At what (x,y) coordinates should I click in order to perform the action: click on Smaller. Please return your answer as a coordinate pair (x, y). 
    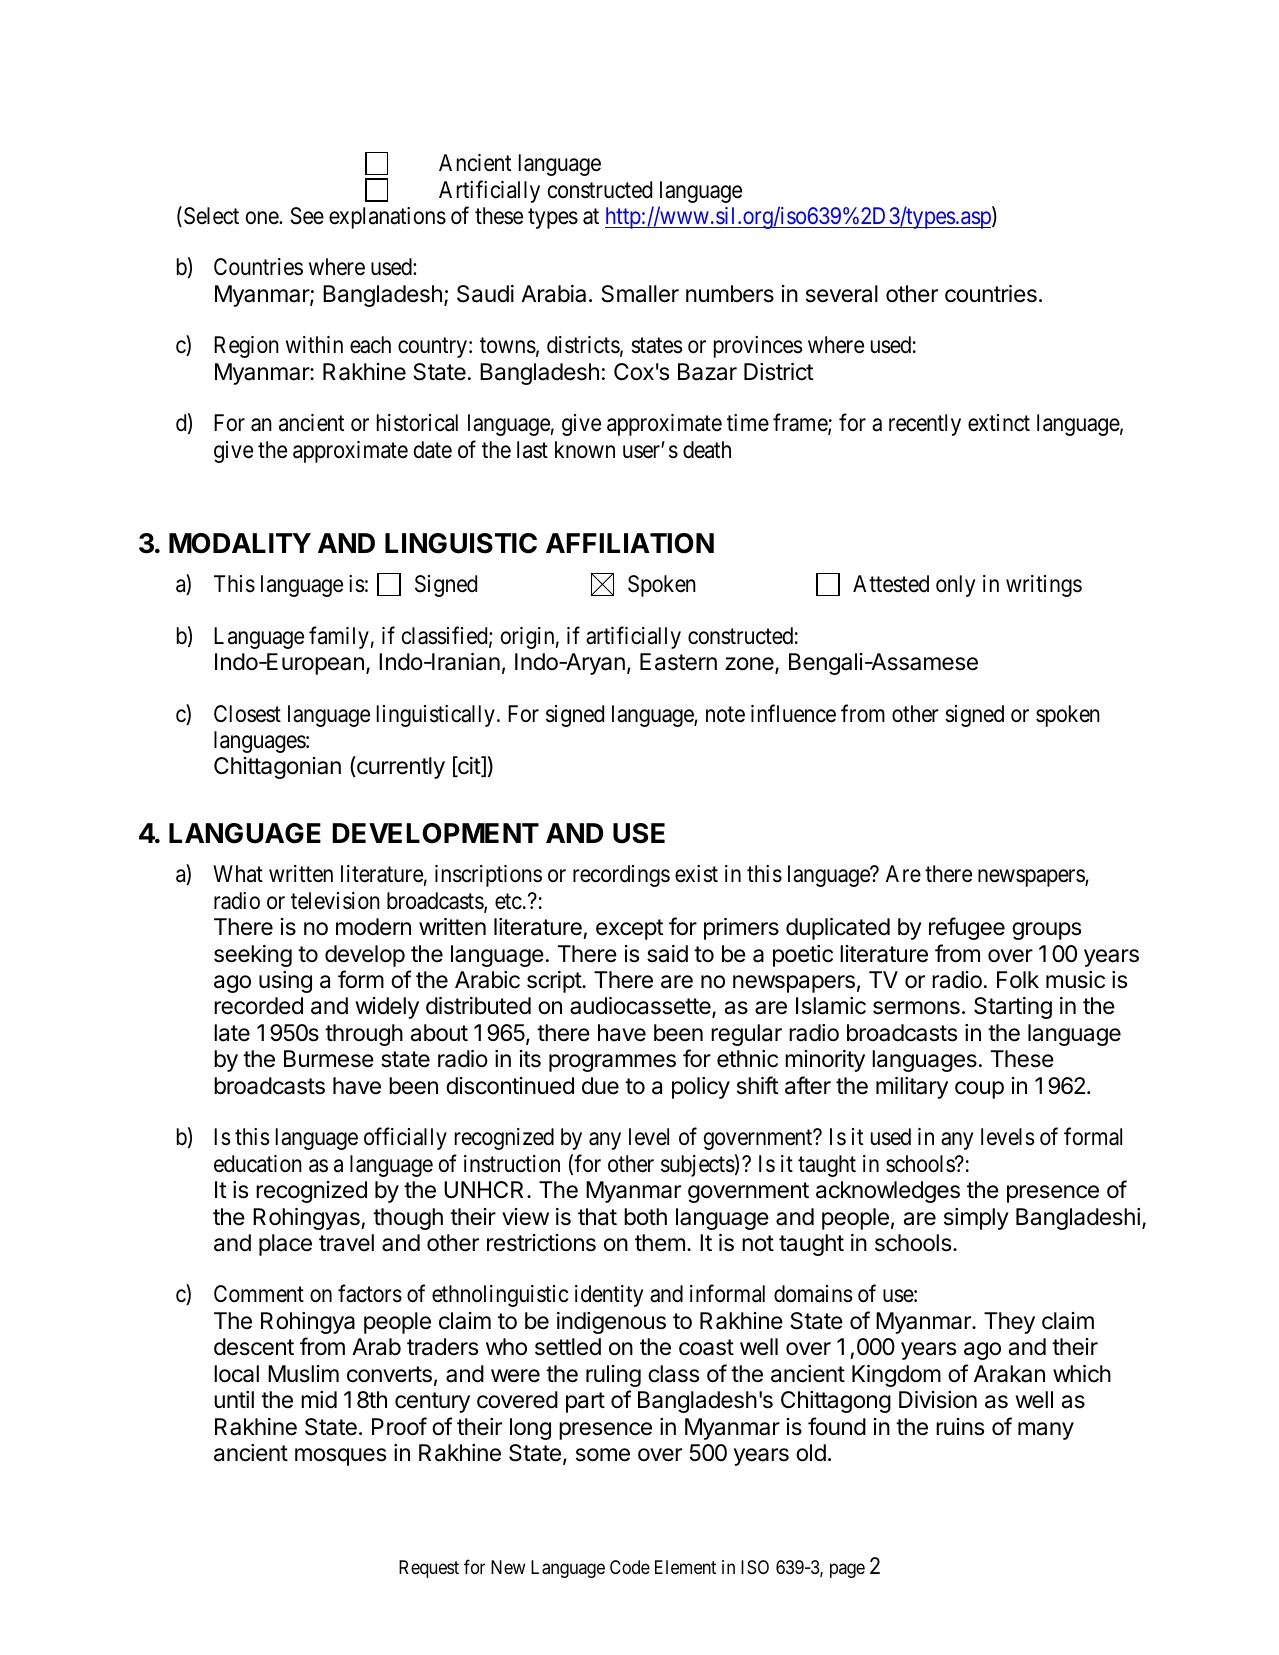
    Looking at the image, I should click on (640, 294).
